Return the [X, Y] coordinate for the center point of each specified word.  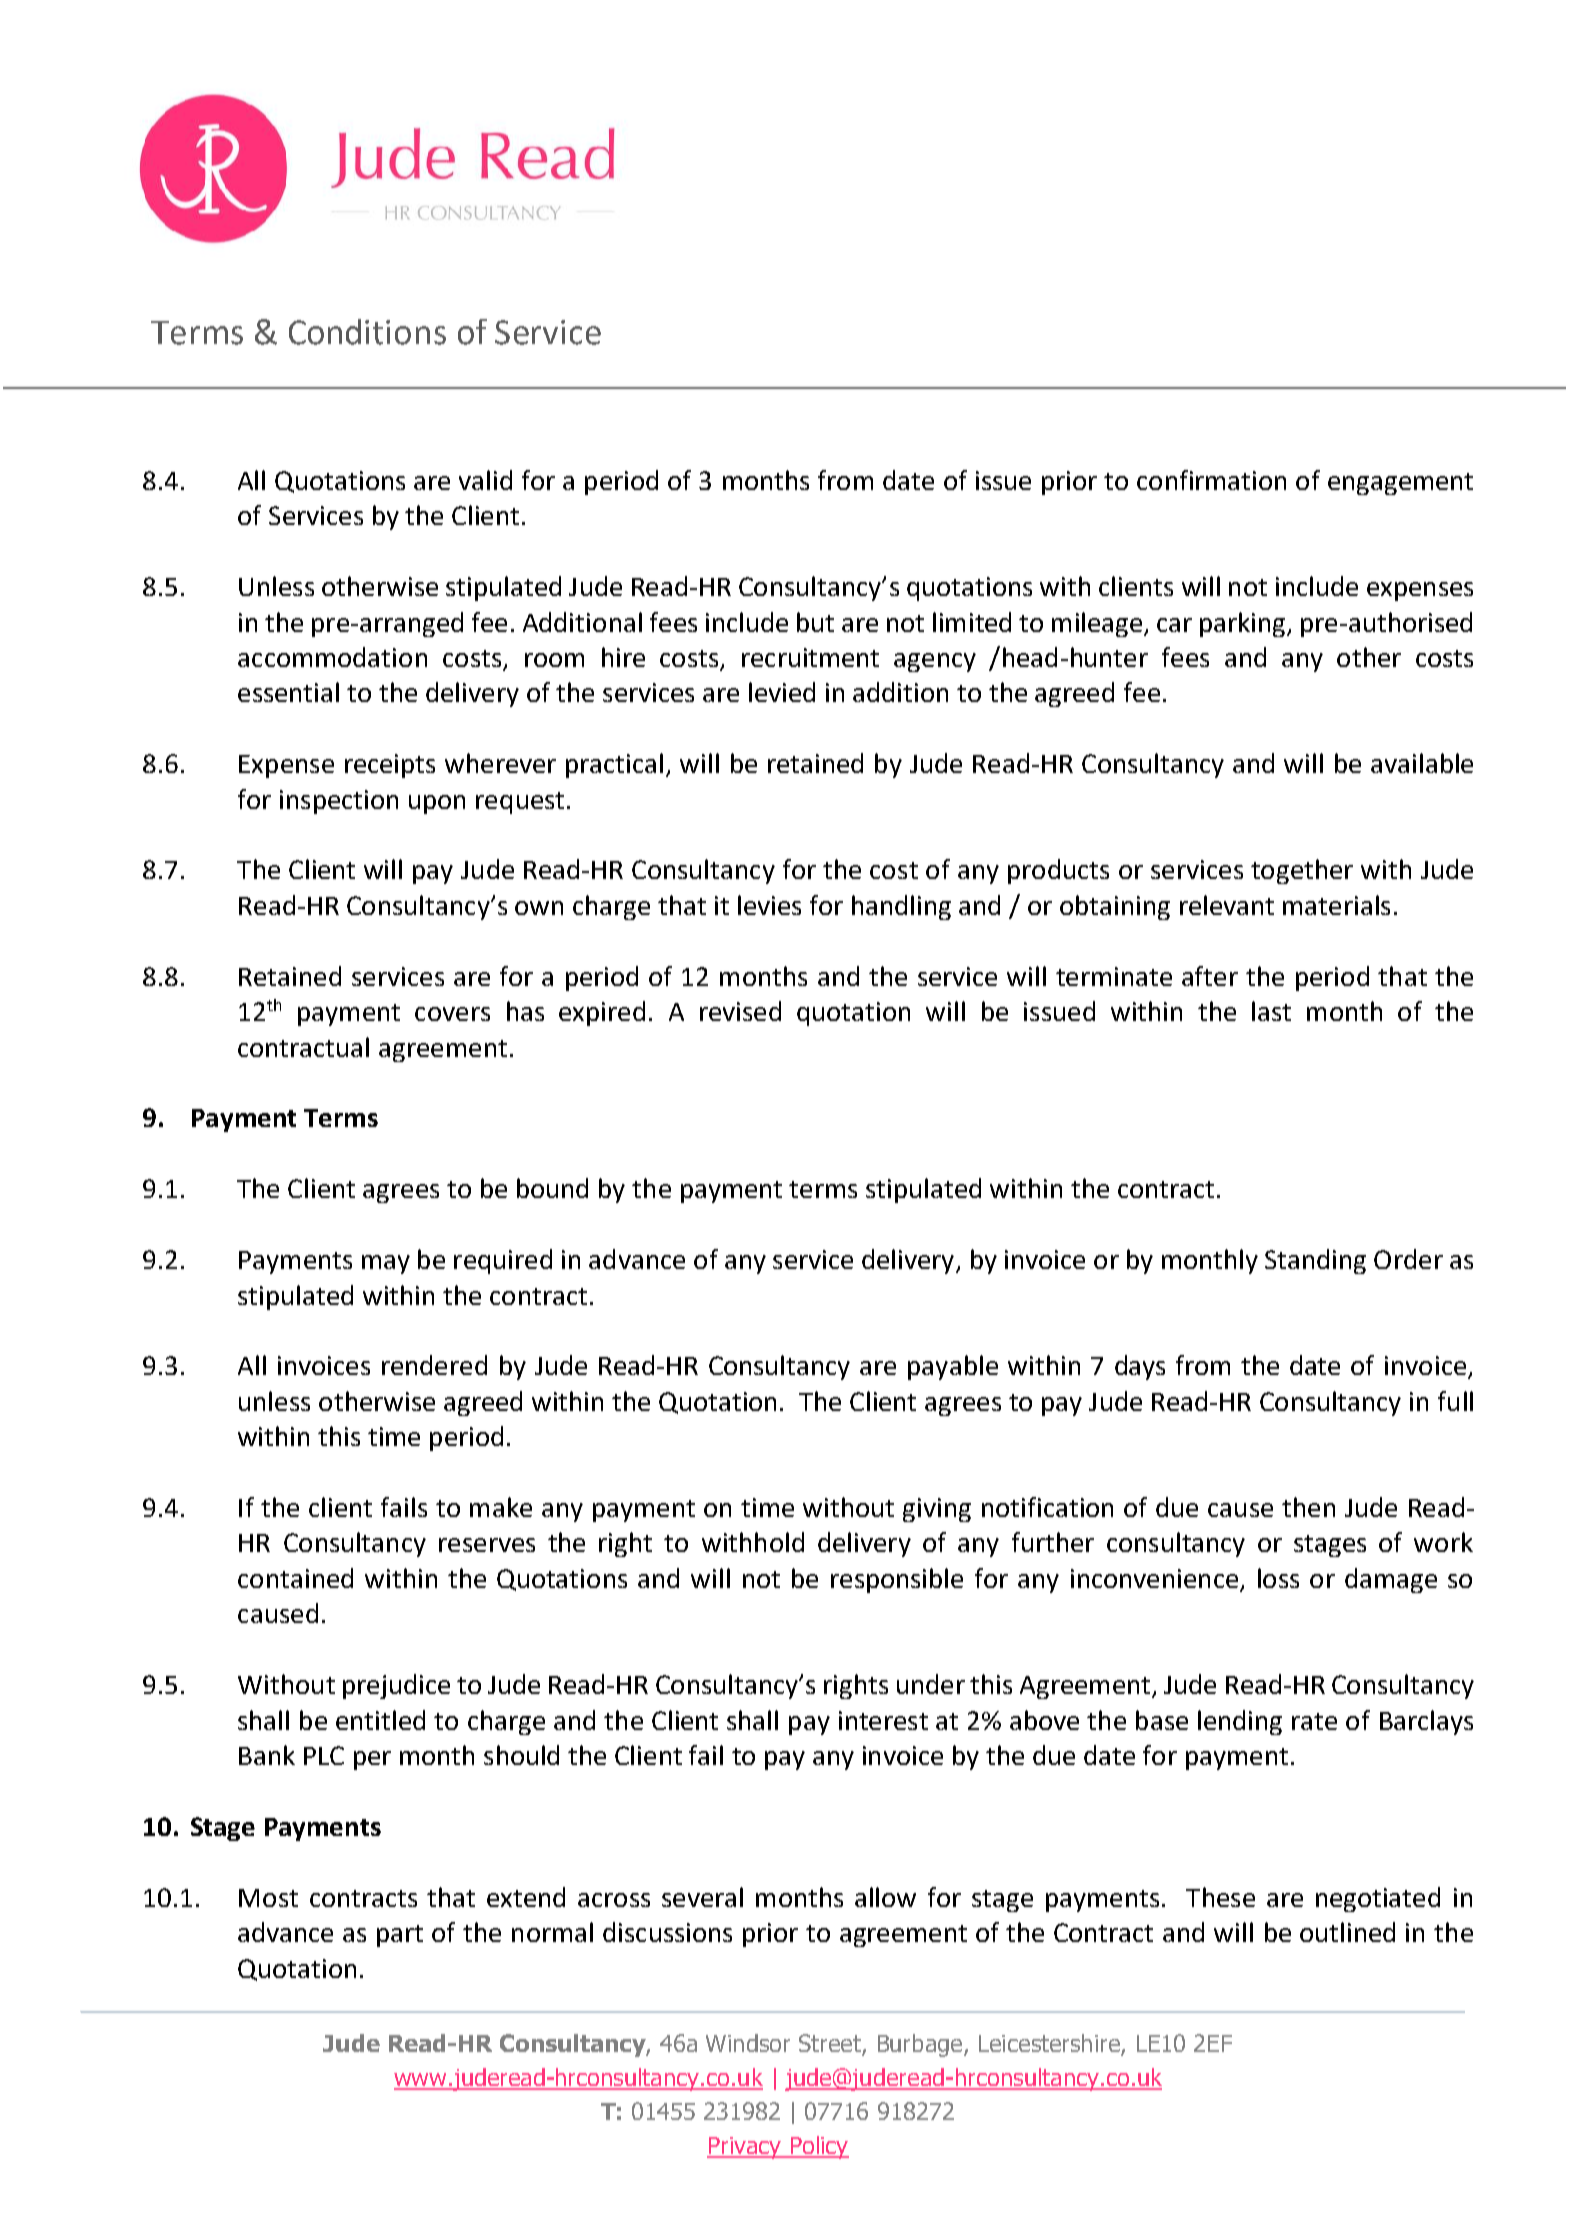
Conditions [367, 332]
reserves [487, 1545]
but [815, 622]
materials [1336, 905]
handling [901, 907]
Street [831, 2044]
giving [937, 1510]
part [400, 1936]
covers [452, 1014]
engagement [1400, 484]
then [1308, 1507]
